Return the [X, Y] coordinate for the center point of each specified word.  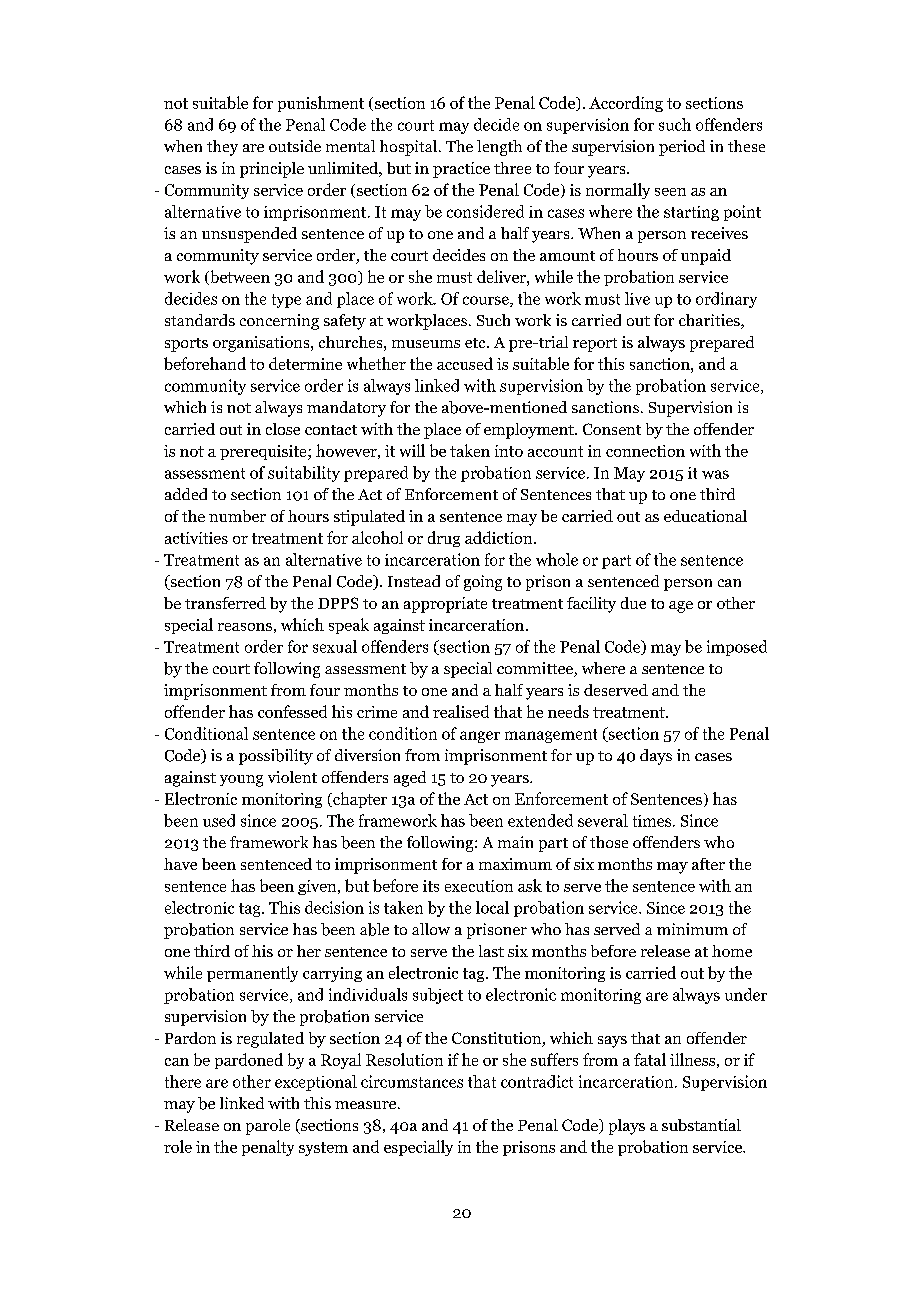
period [682, 148]
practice [461, 170]
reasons [245, 627]
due [633, 603]
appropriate [445, 605]
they [222, 148]
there [183, 1081]
